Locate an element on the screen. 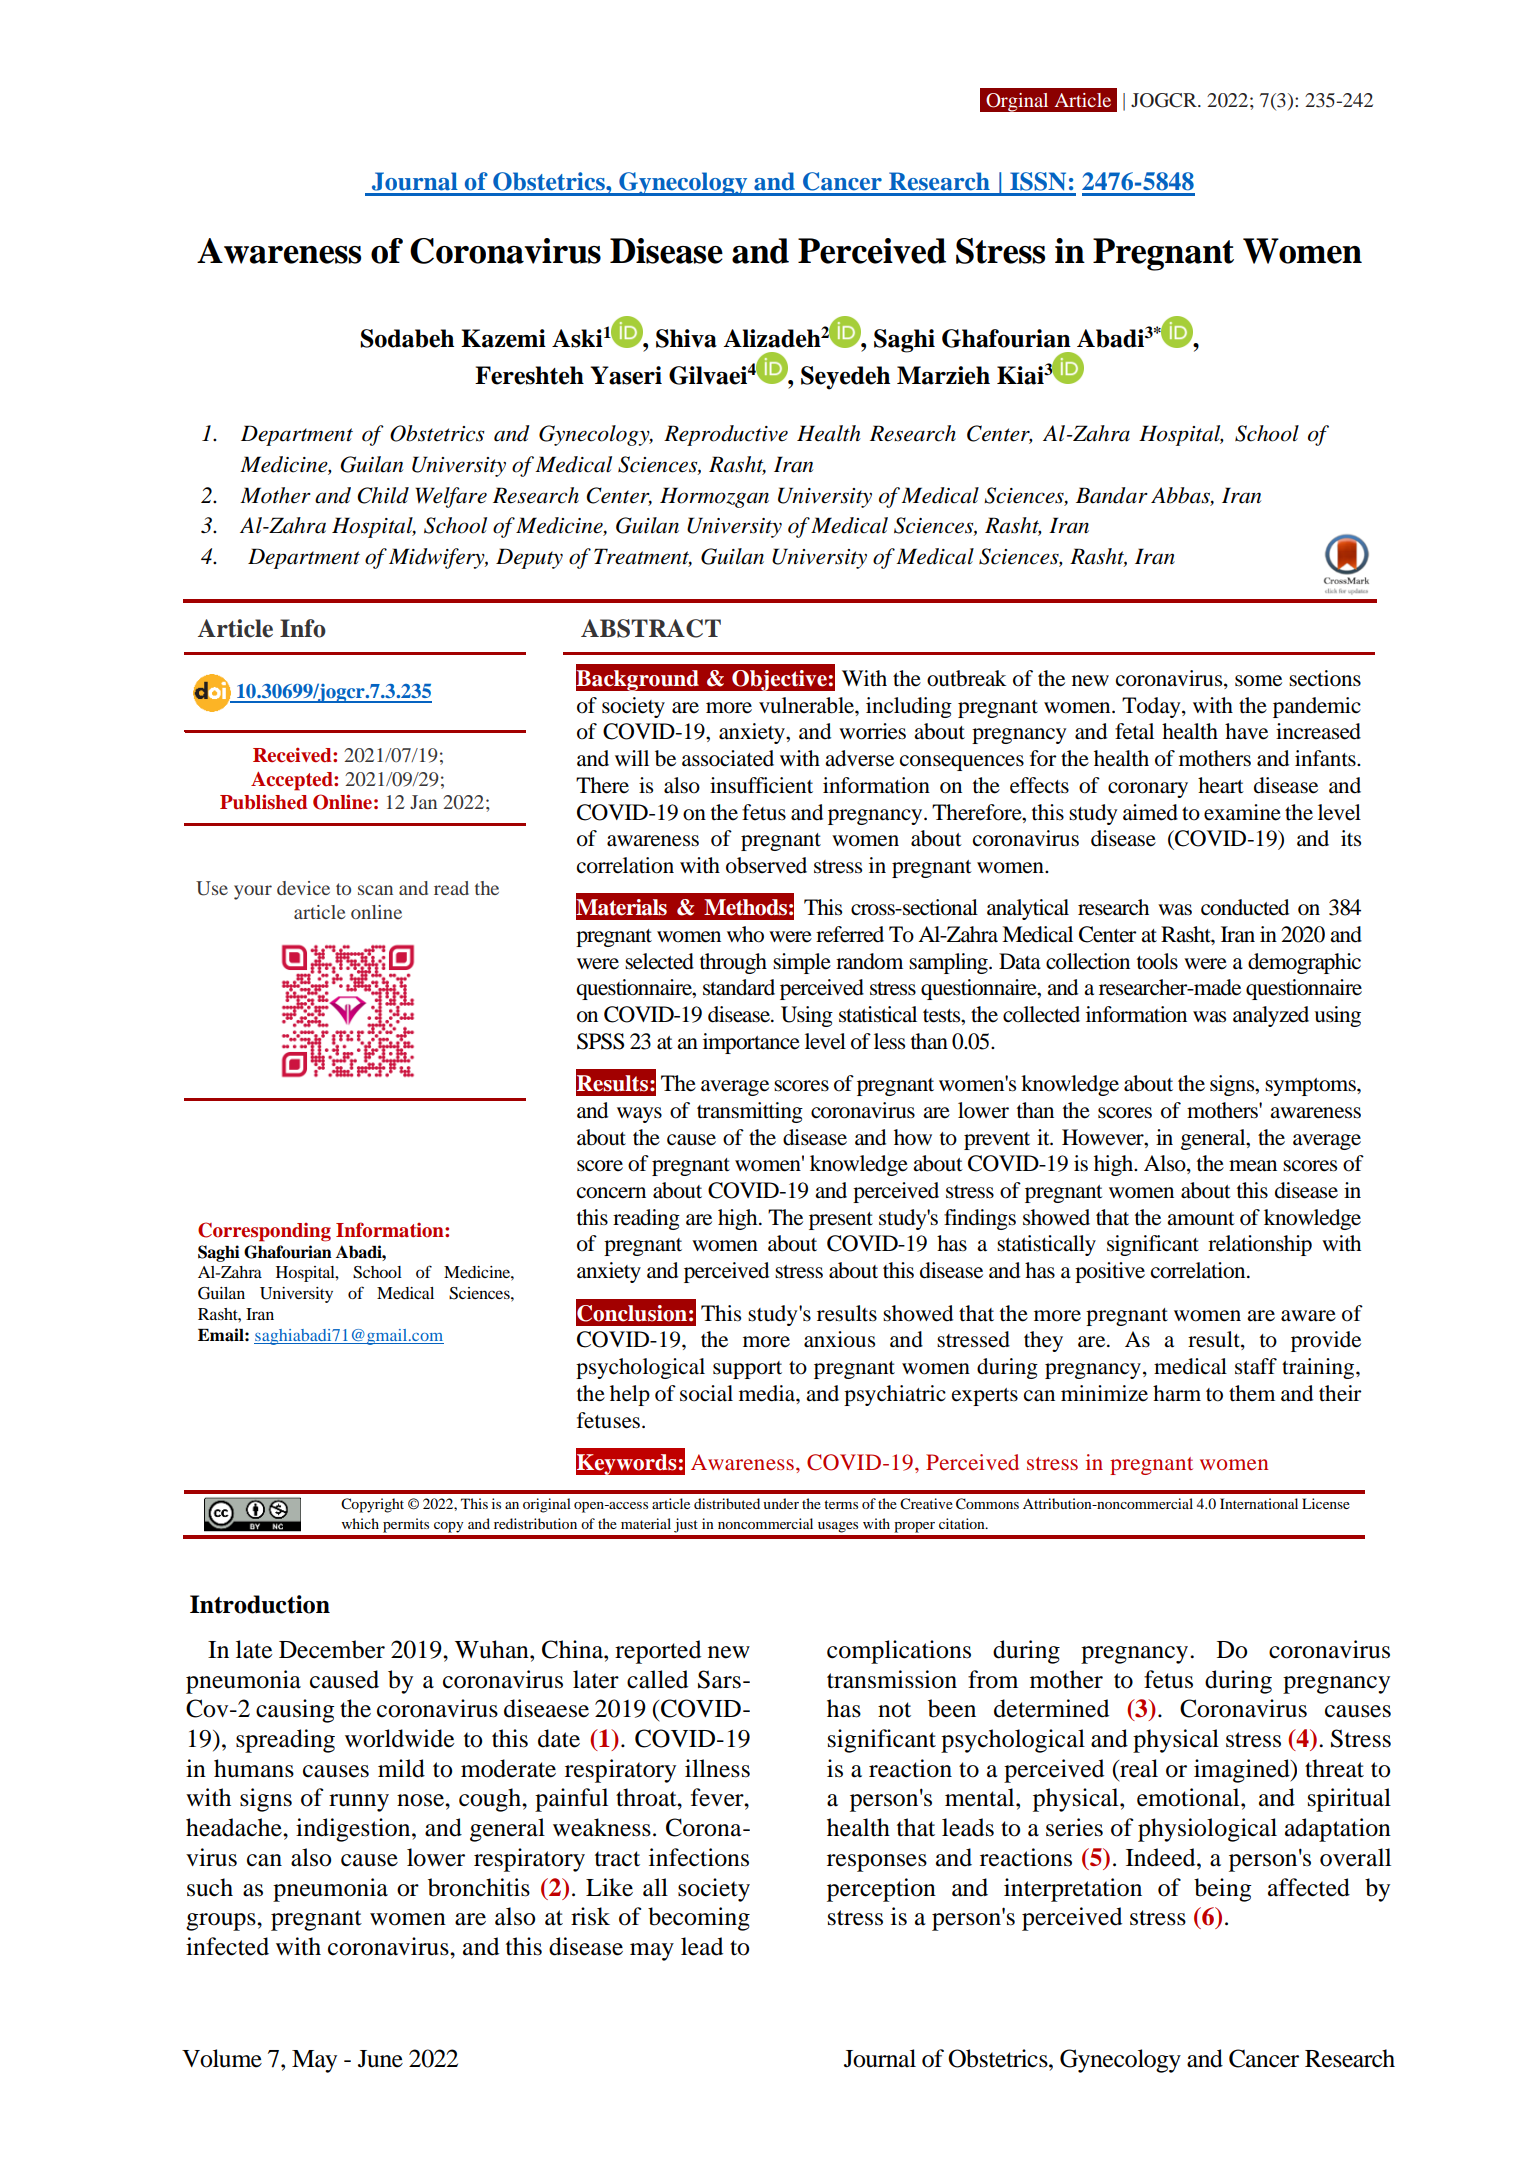 This screenshot has height=2175, width=1538. scan is located at coordinates (375, 890).
